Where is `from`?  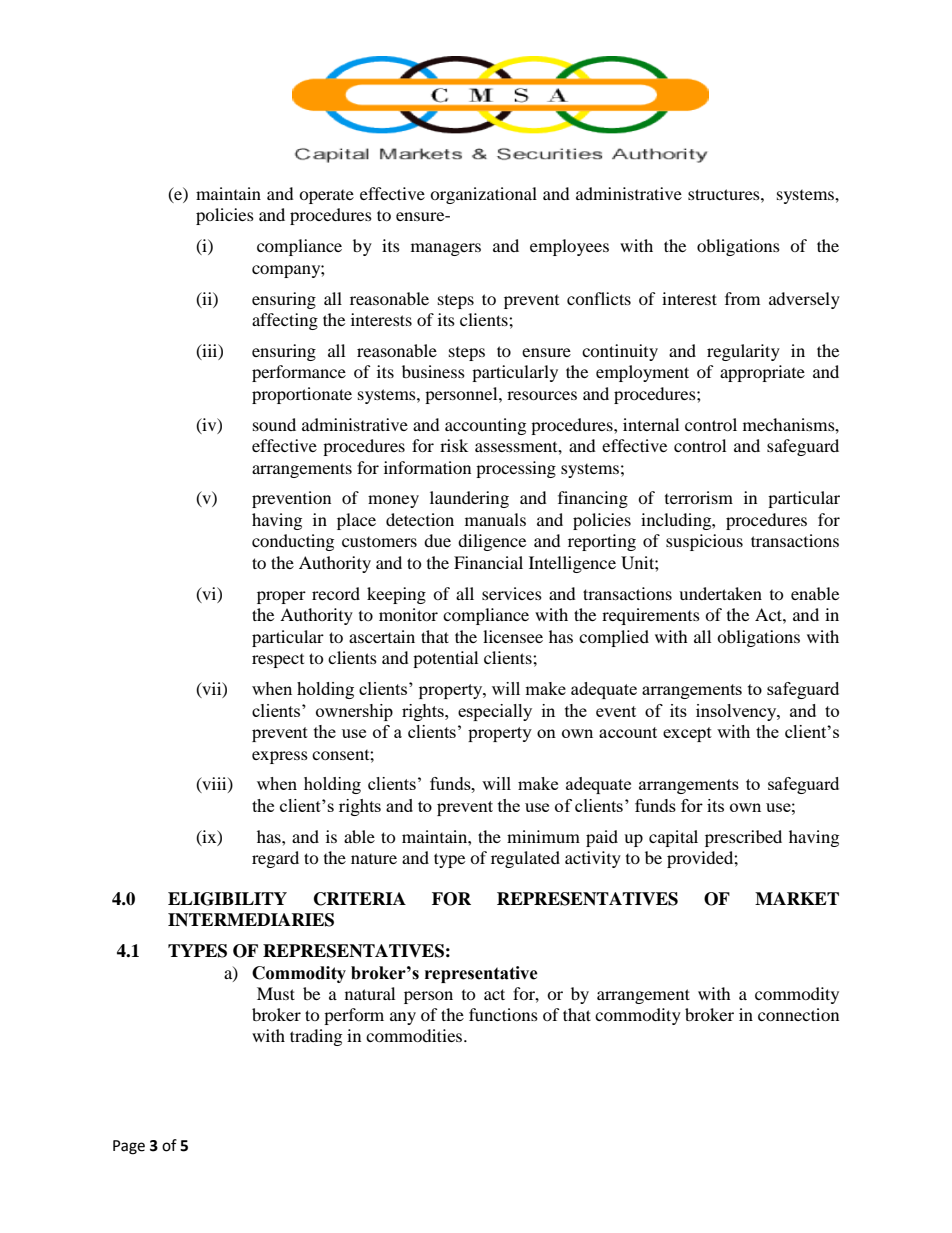 from is located at coordinates (742, 298).
